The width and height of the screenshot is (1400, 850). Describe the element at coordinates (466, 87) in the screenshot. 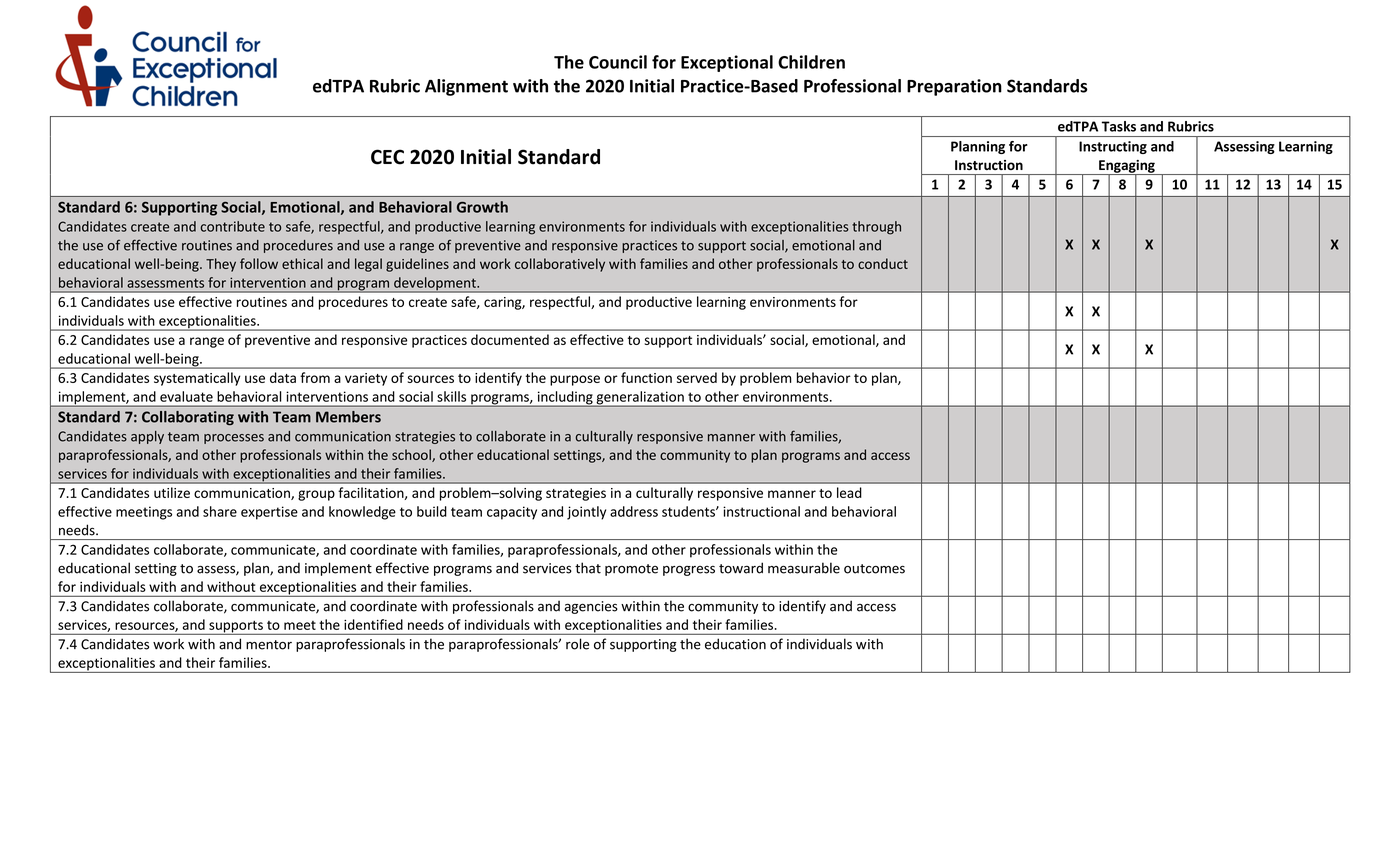

I see `Alignment` at that location.
